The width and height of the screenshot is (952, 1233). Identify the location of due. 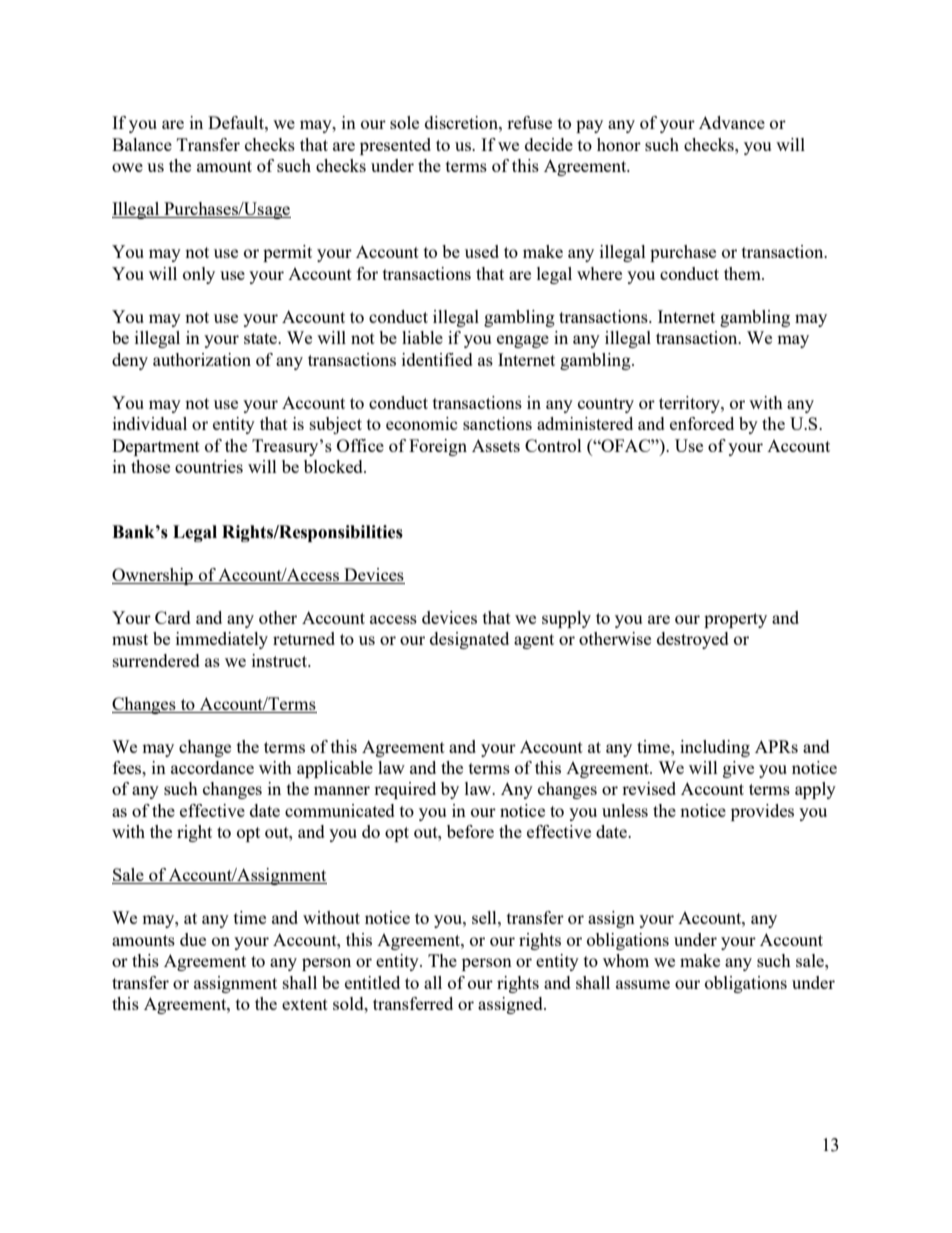
(193, 939).
